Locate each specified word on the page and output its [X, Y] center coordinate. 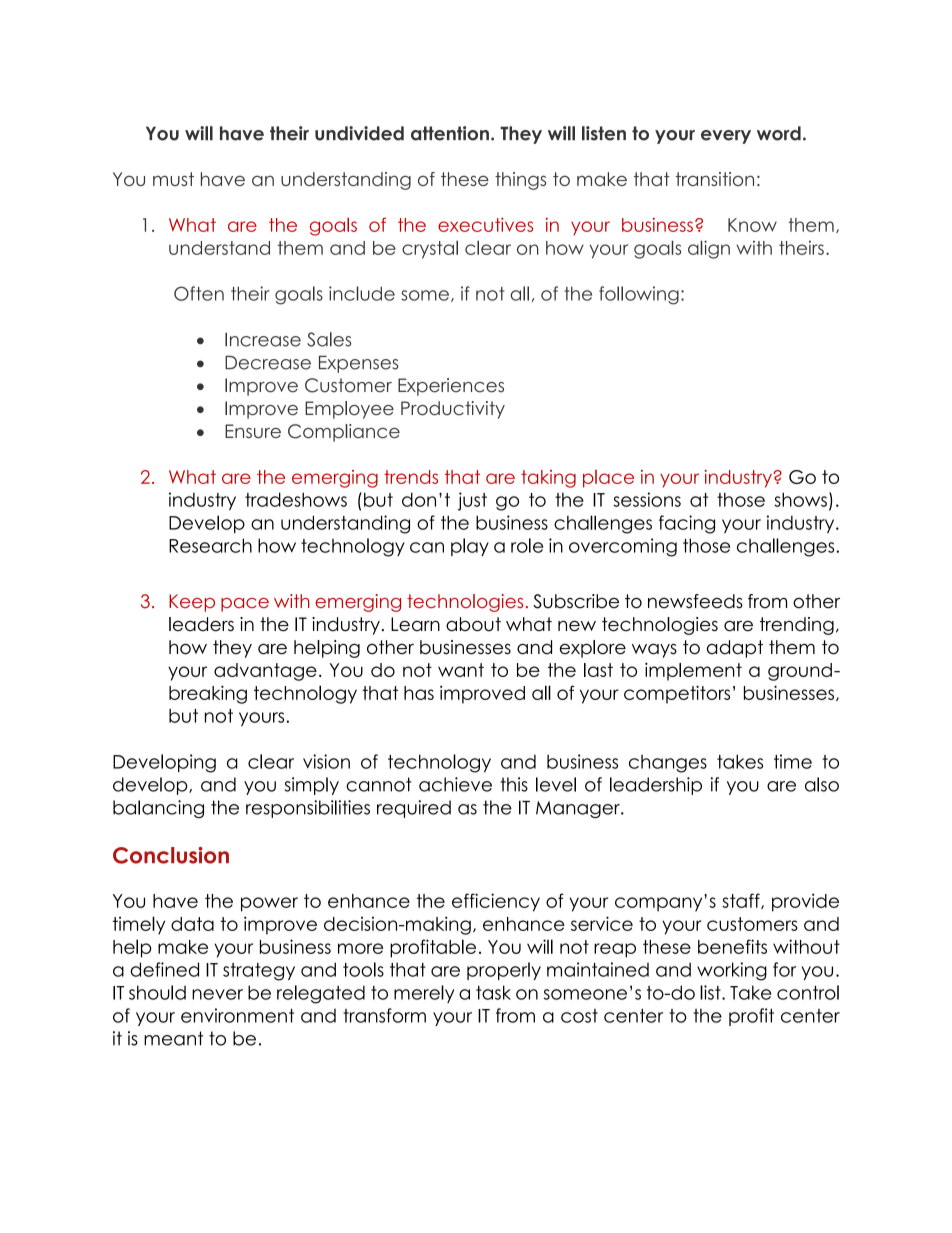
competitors [677, 694]
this [514, 784]
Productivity [453, 410]
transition [715, 179]
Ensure [253, 431]
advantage [265, 672]
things [520, 181]
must [173, 179]
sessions [647, 499]
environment [237, 1015]
